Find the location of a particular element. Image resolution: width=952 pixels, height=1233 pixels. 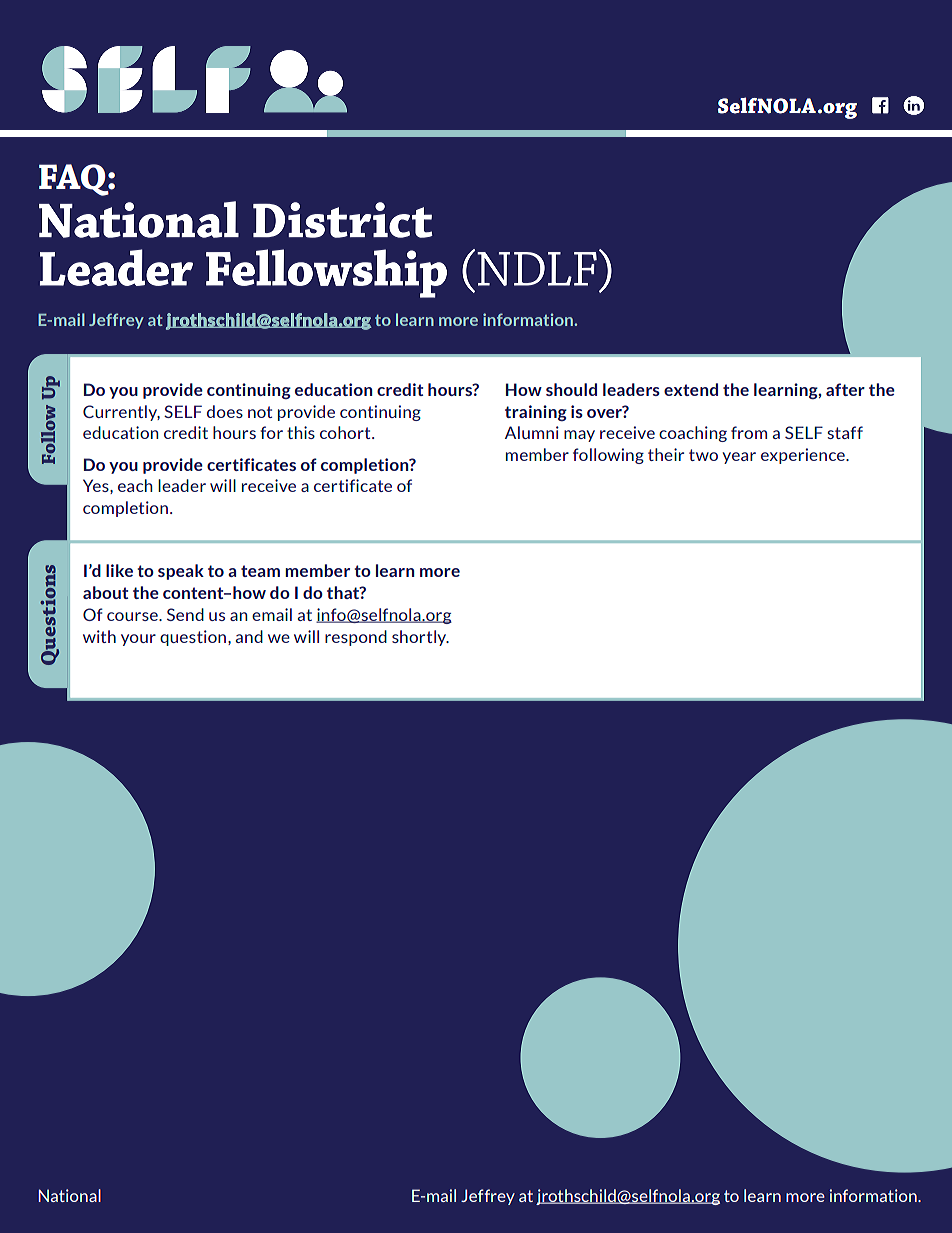

Currently is located at coordinates (121, 413).
